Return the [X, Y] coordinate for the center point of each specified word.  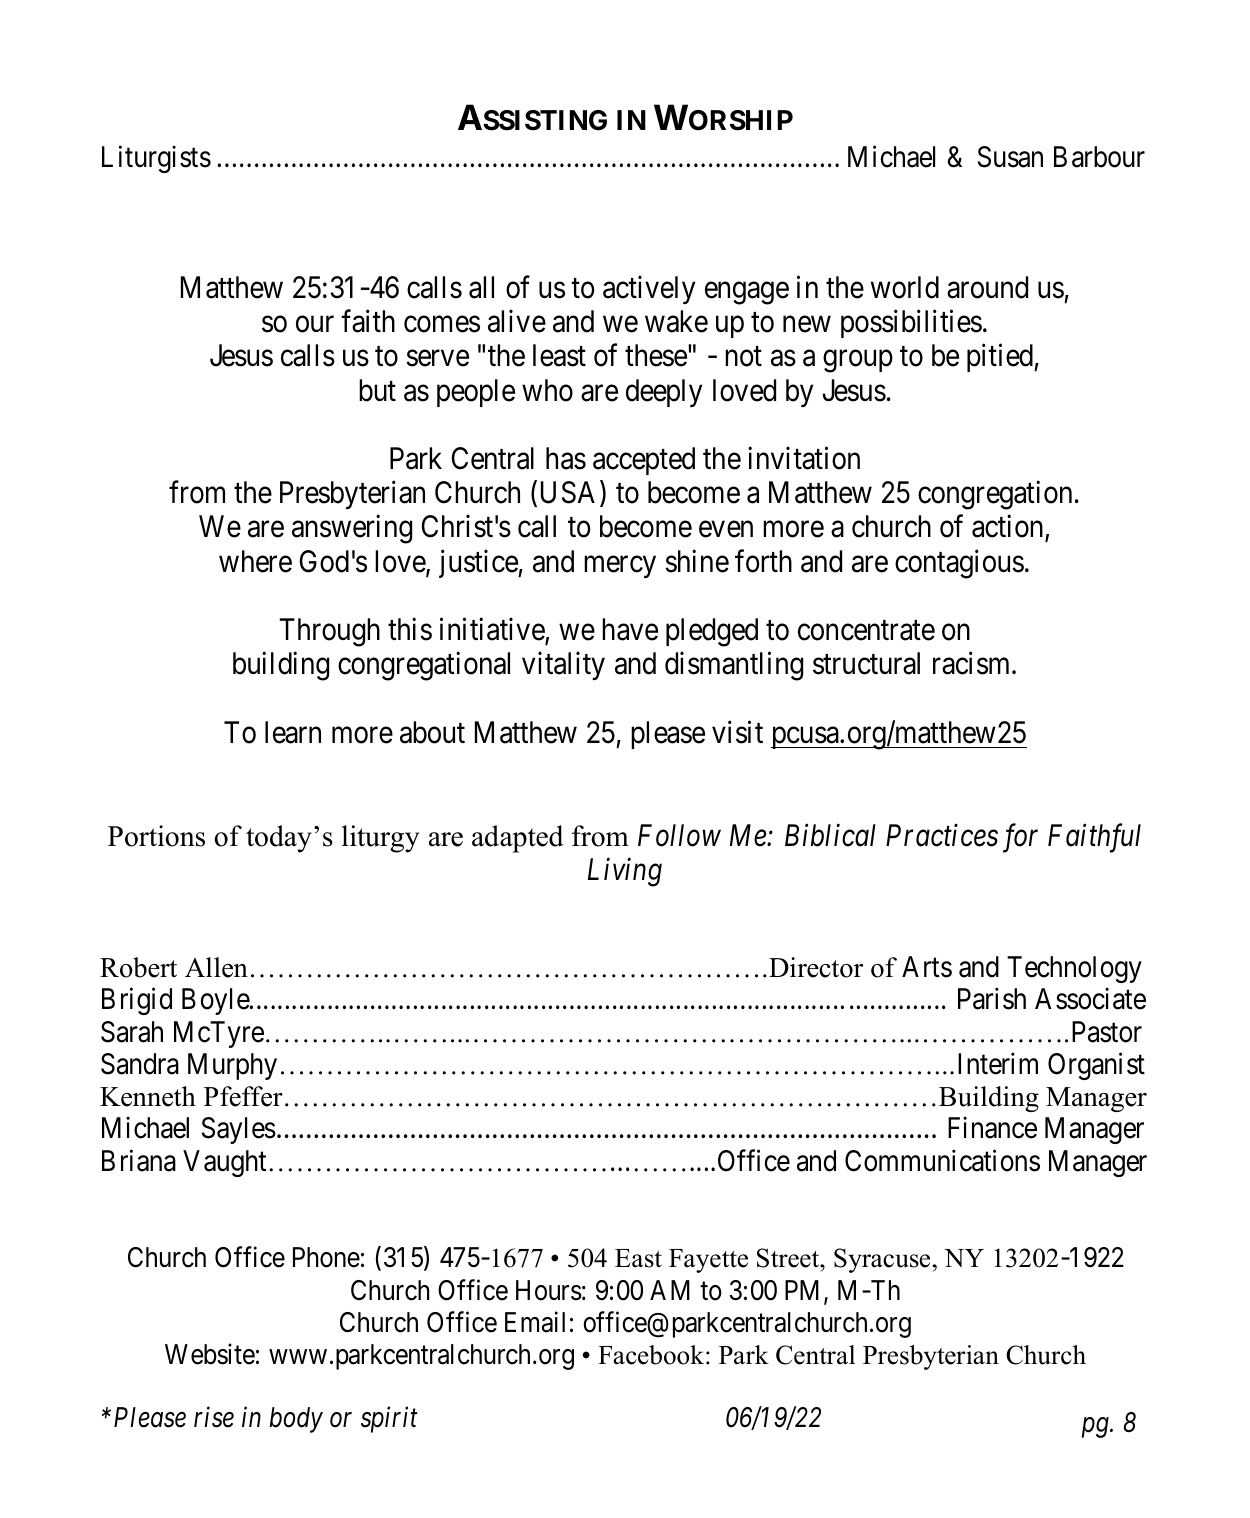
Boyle [216, 1001]
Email [535, 1322]
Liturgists [156, 159]
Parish [992, 999]
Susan [1010, 157]
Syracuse [882, 1260]
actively [649, 290]
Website [210, 1354]
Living [625, 872]
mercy [620, 567]
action [1009, 528]
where [255, 561]
